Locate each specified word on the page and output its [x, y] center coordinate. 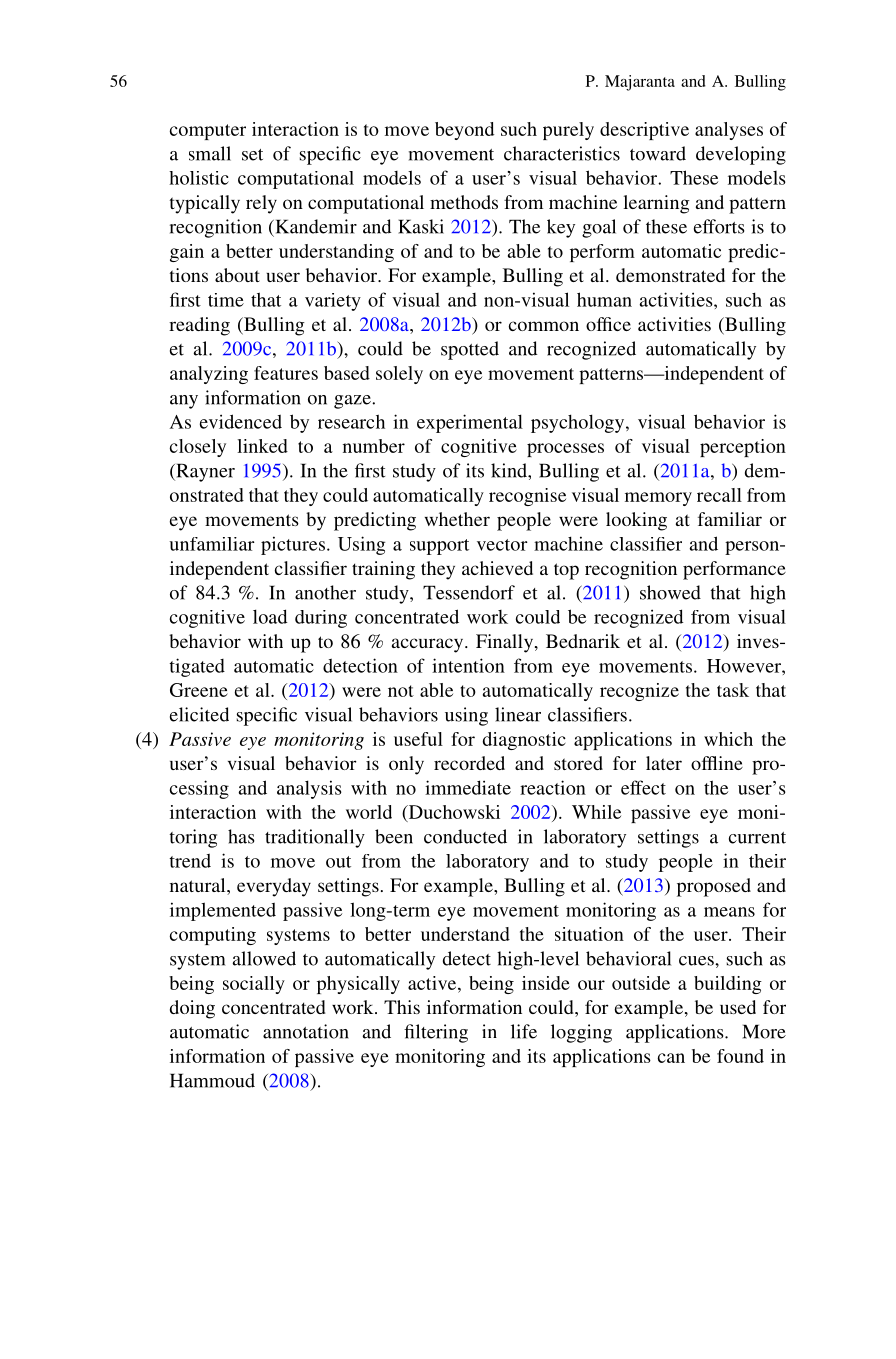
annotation [306, 1031]
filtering [436, 1033]
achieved [497, 568]
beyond [464, 131]
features [286, 373]
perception [743, 448]
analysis [309, 789]
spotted [470, 350]
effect [643, 787]
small [210, 153]
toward [658, 153]
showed [670, 592]
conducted [465, 836]
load [270, 616]
